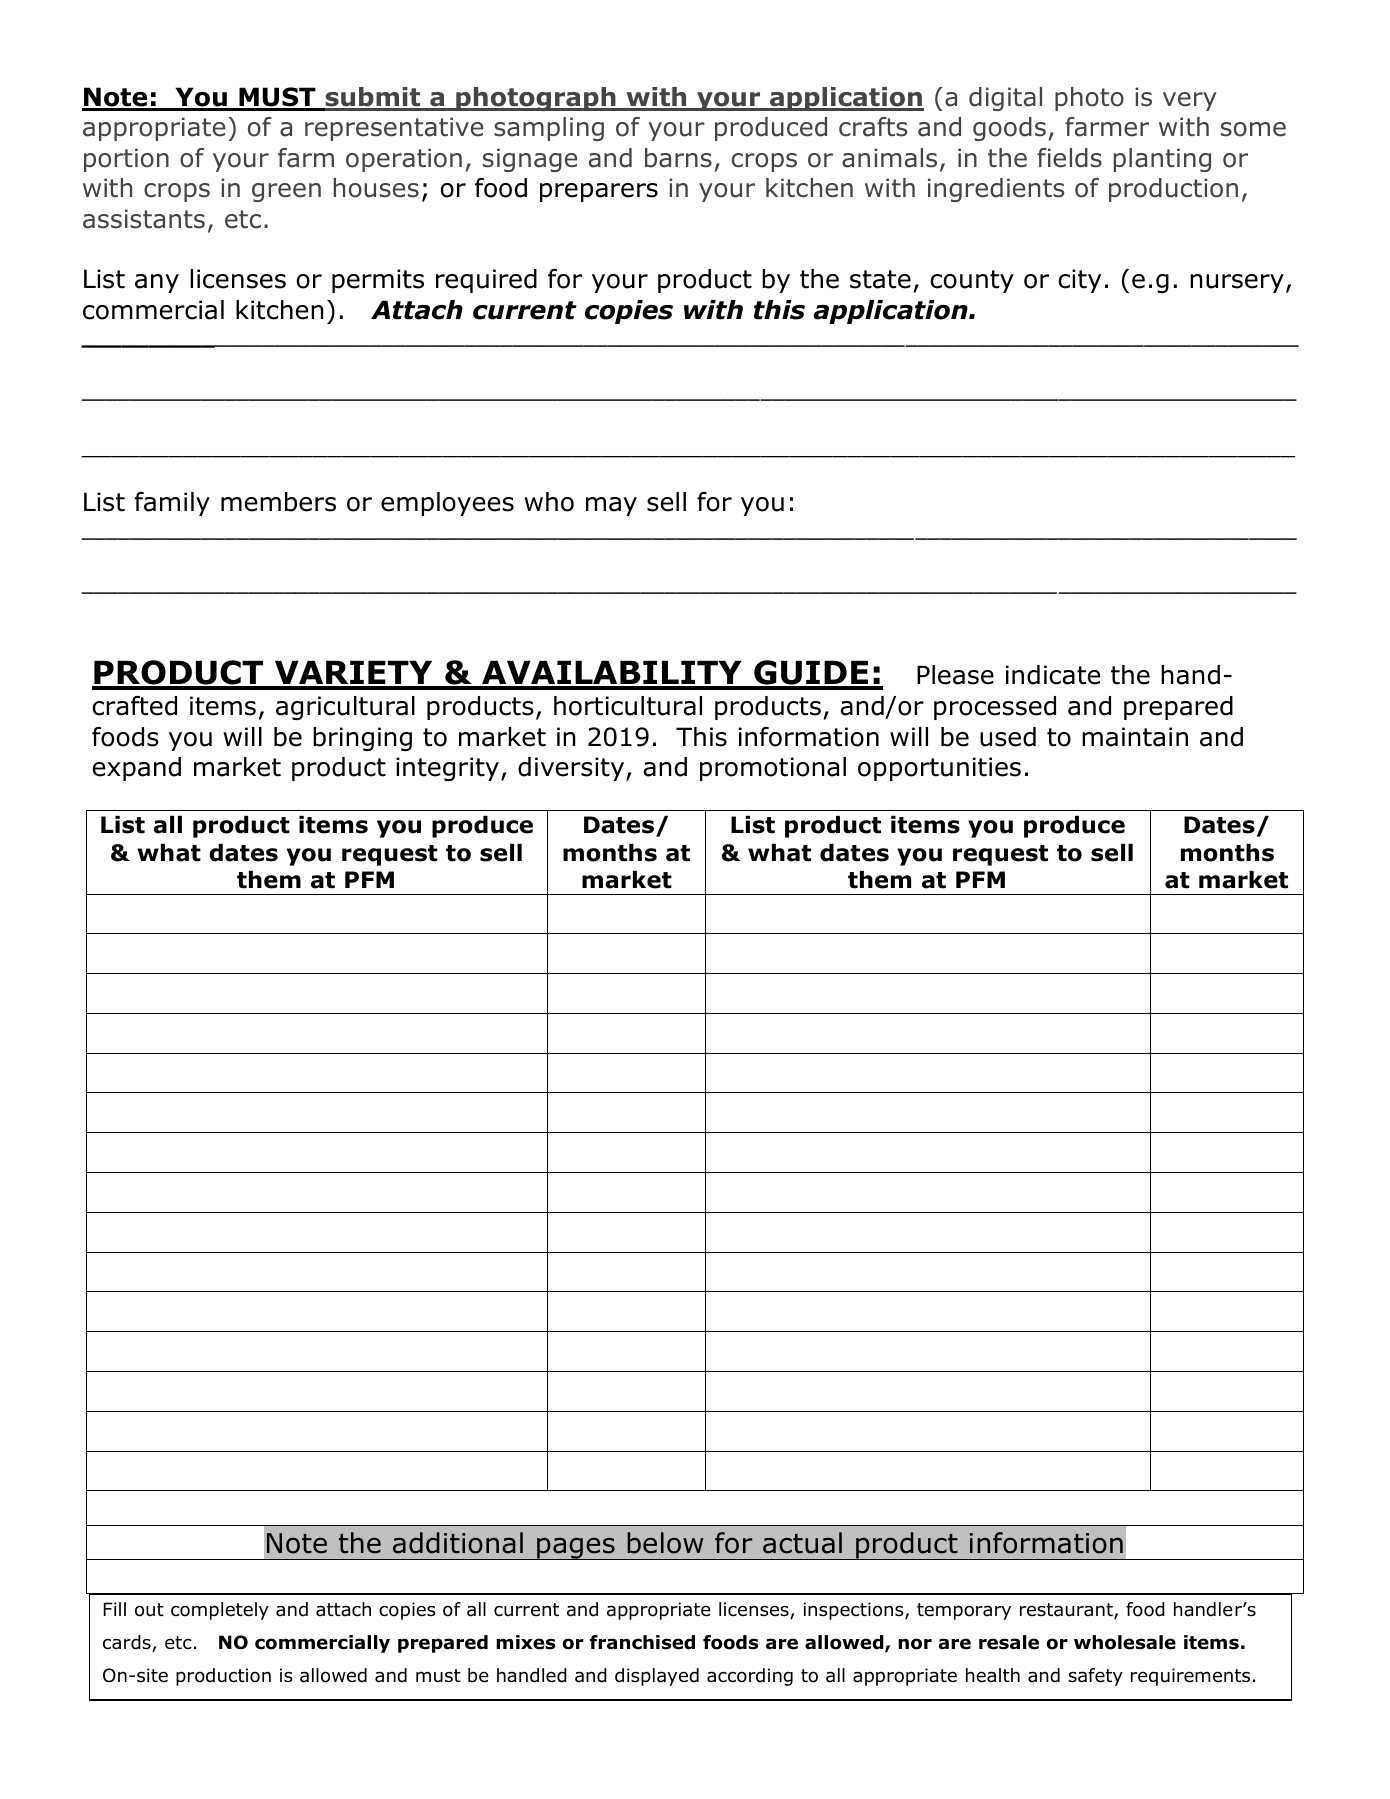 The height and width of the screenshot is (1799, 1390). I want to click on below, so click(665, 1543).
